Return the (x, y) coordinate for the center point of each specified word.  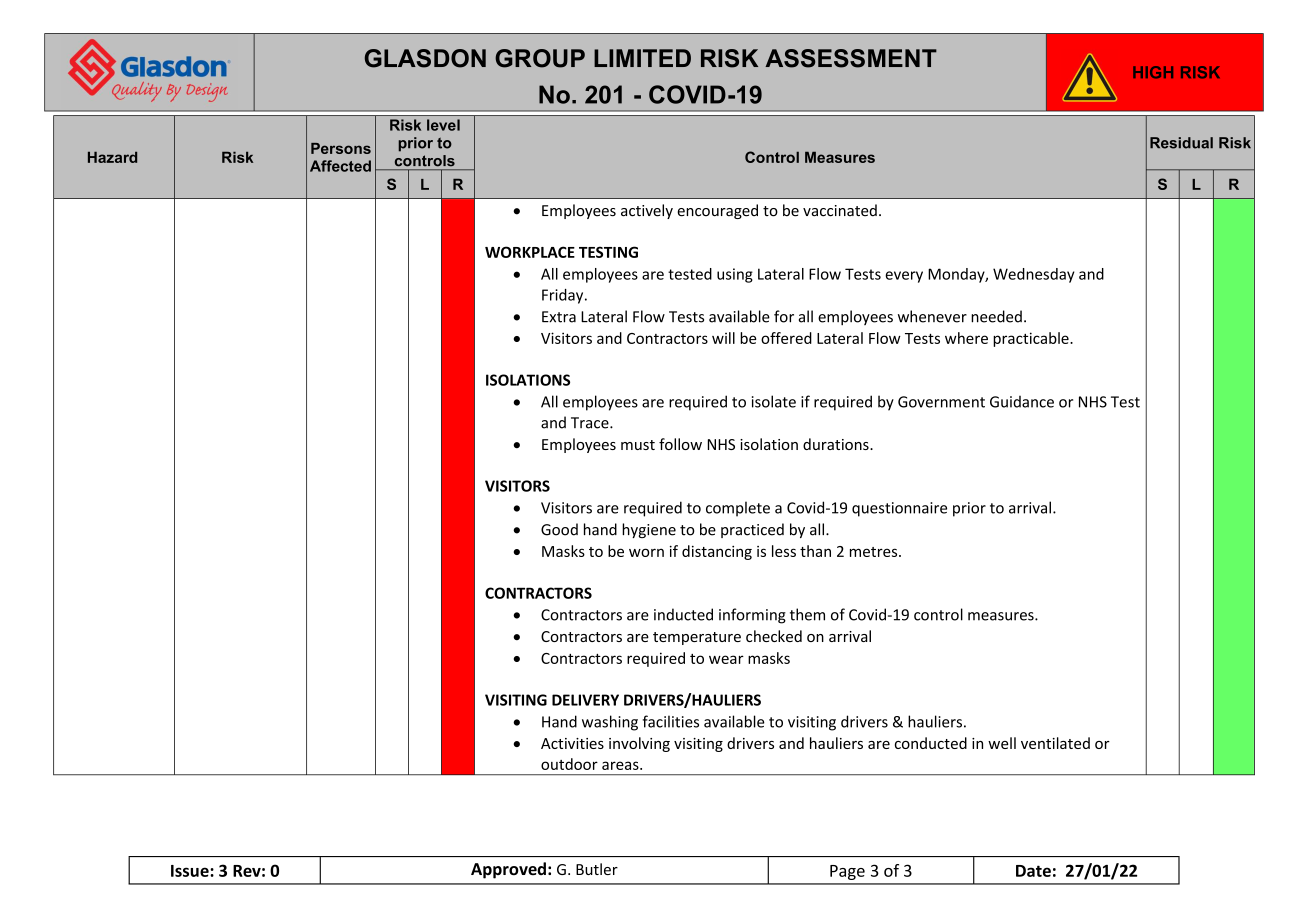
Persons (341, 148)
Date (1033, 871)
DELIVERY (585, 700)
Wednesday (1034, 275)
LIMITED (642, 58)
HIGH (1153, 72)
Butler (597, 869)
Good (559, 529)
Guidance (1022, 402)
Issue (191, 871)
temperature (697, 638)
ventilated (1055, 743)
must (638, 445)
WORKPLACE (530, 252)
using (735, 275)
